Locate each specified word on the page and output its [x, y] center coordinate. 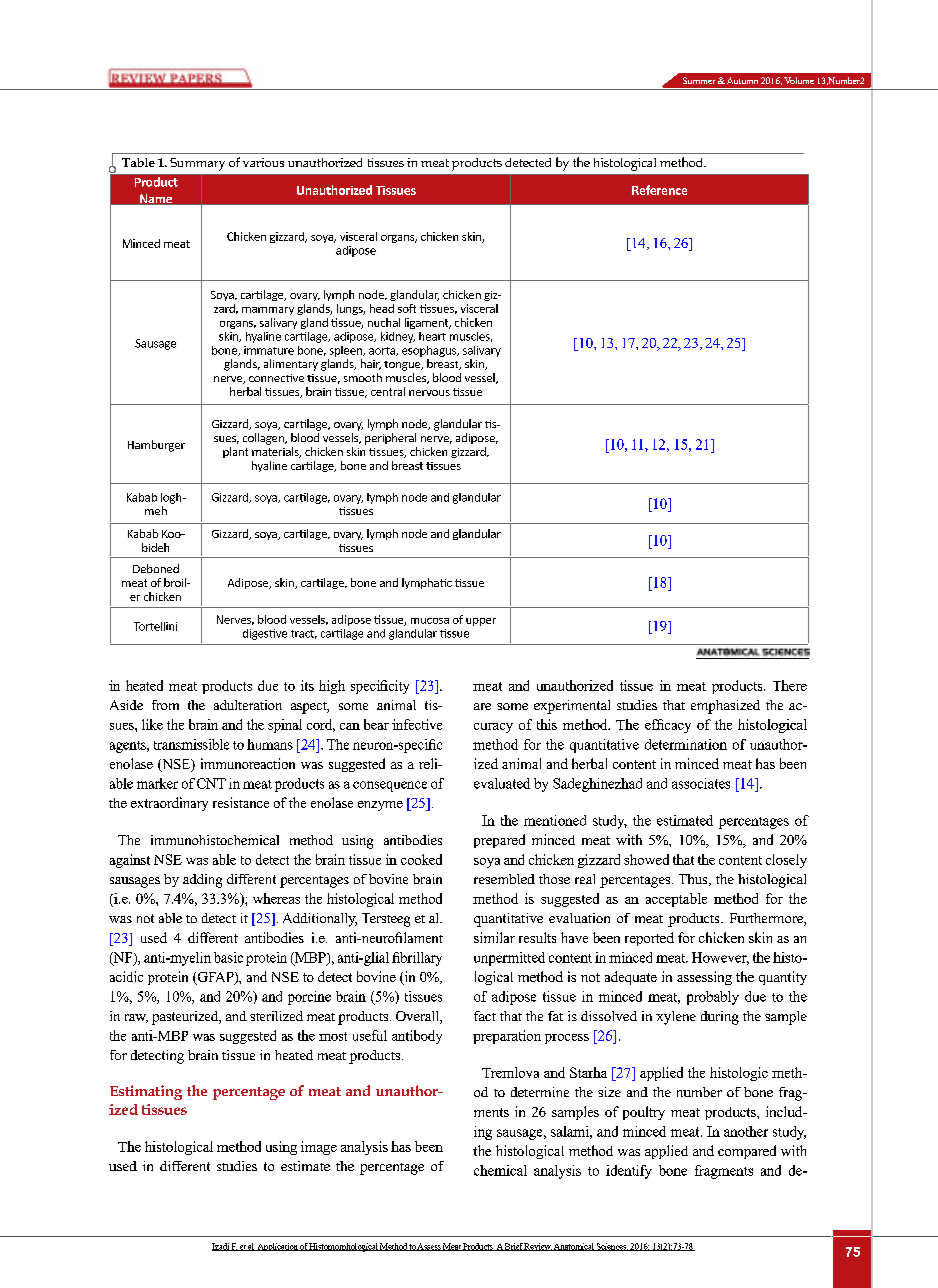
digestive [265, 634]
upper [481, 622]
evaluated [502, 783]
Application [278, 1247]
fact [485, 1016]
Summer [699, 80]
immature [269, 350]
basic [228, 957]
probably [713, 998]
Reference [659, 190]
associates [701, 783]
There [790, 685]
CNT [211, 783]
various [263, 162]
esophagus [430, 351]
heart [432, 336]
